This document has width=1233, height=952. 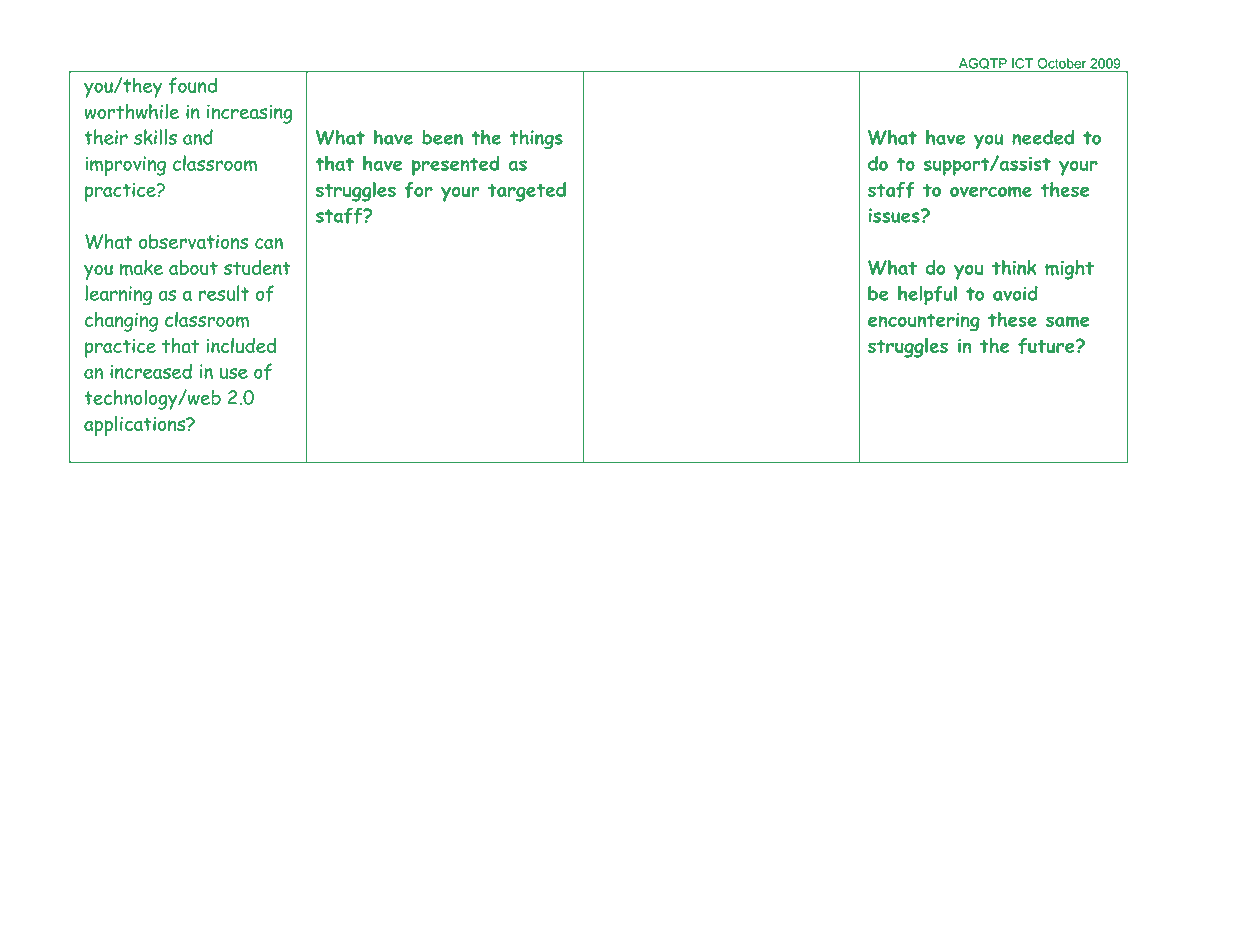 What do you see at coordinates (536, 139) in the document?
I see `things` at bounding box center [536, 139].
